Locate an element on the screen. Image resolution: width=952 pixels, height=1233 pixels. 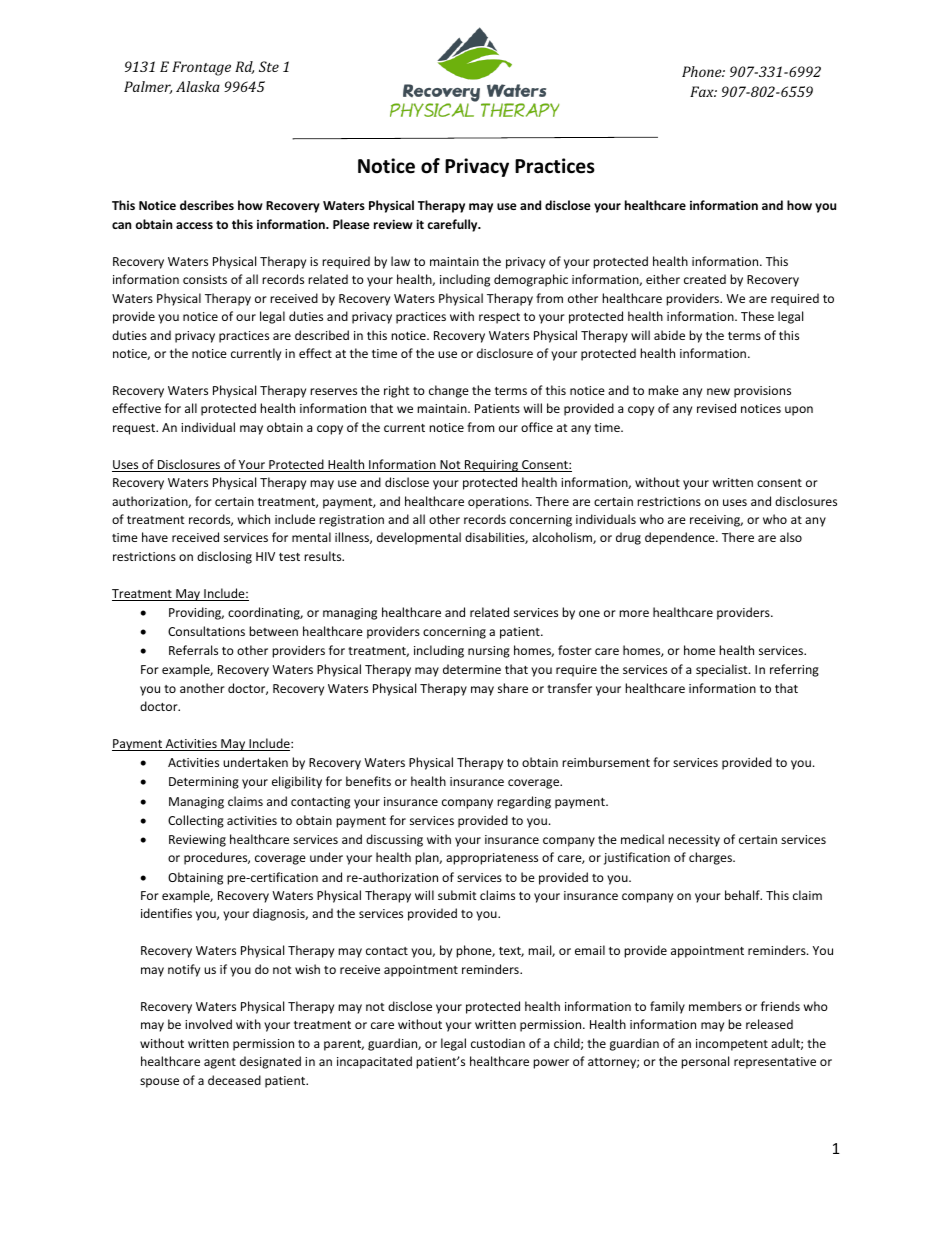
disclosing is located at coordinates (224, 557).
